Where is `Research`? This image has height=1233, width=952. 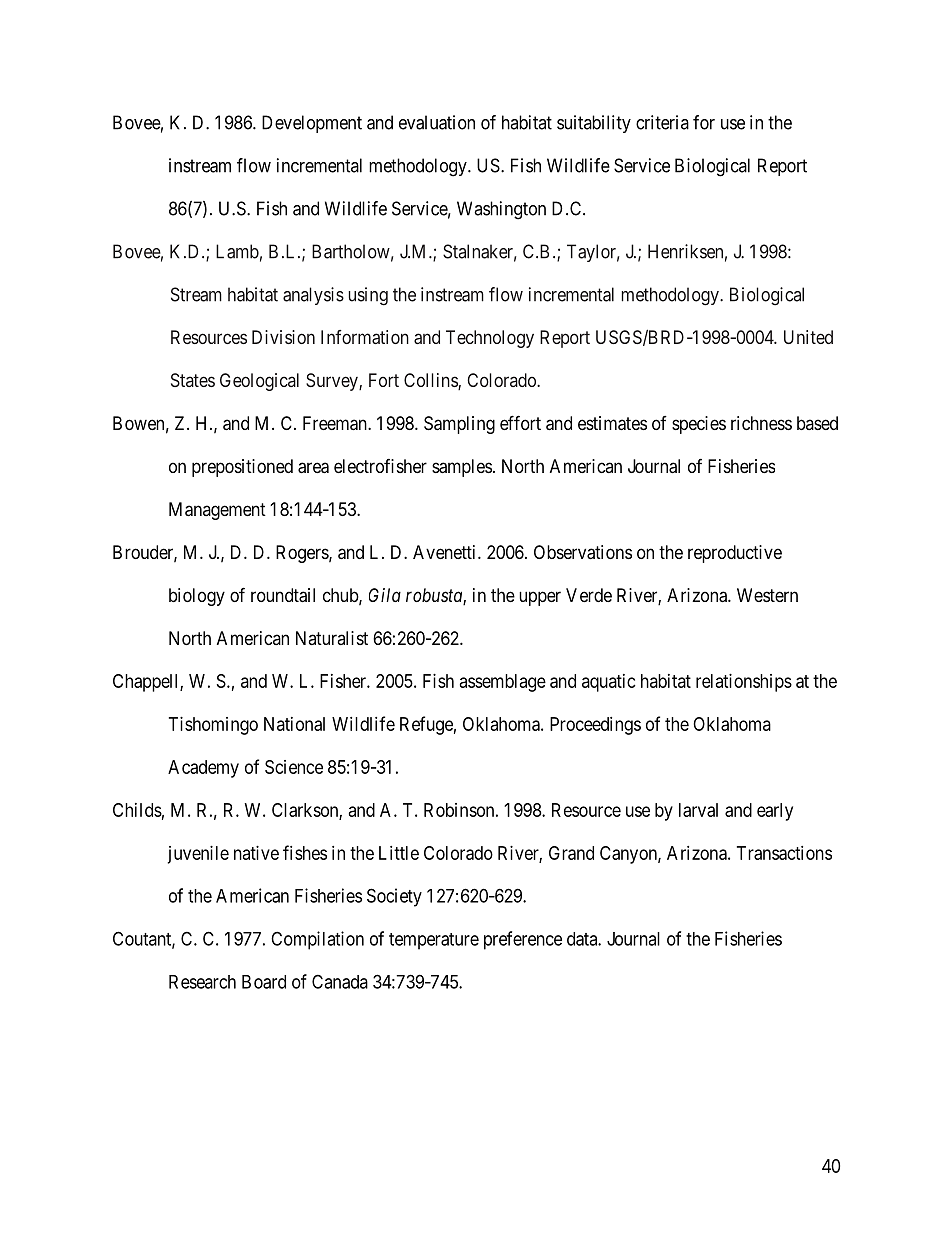
Research is located at coordinates (202, 982).
